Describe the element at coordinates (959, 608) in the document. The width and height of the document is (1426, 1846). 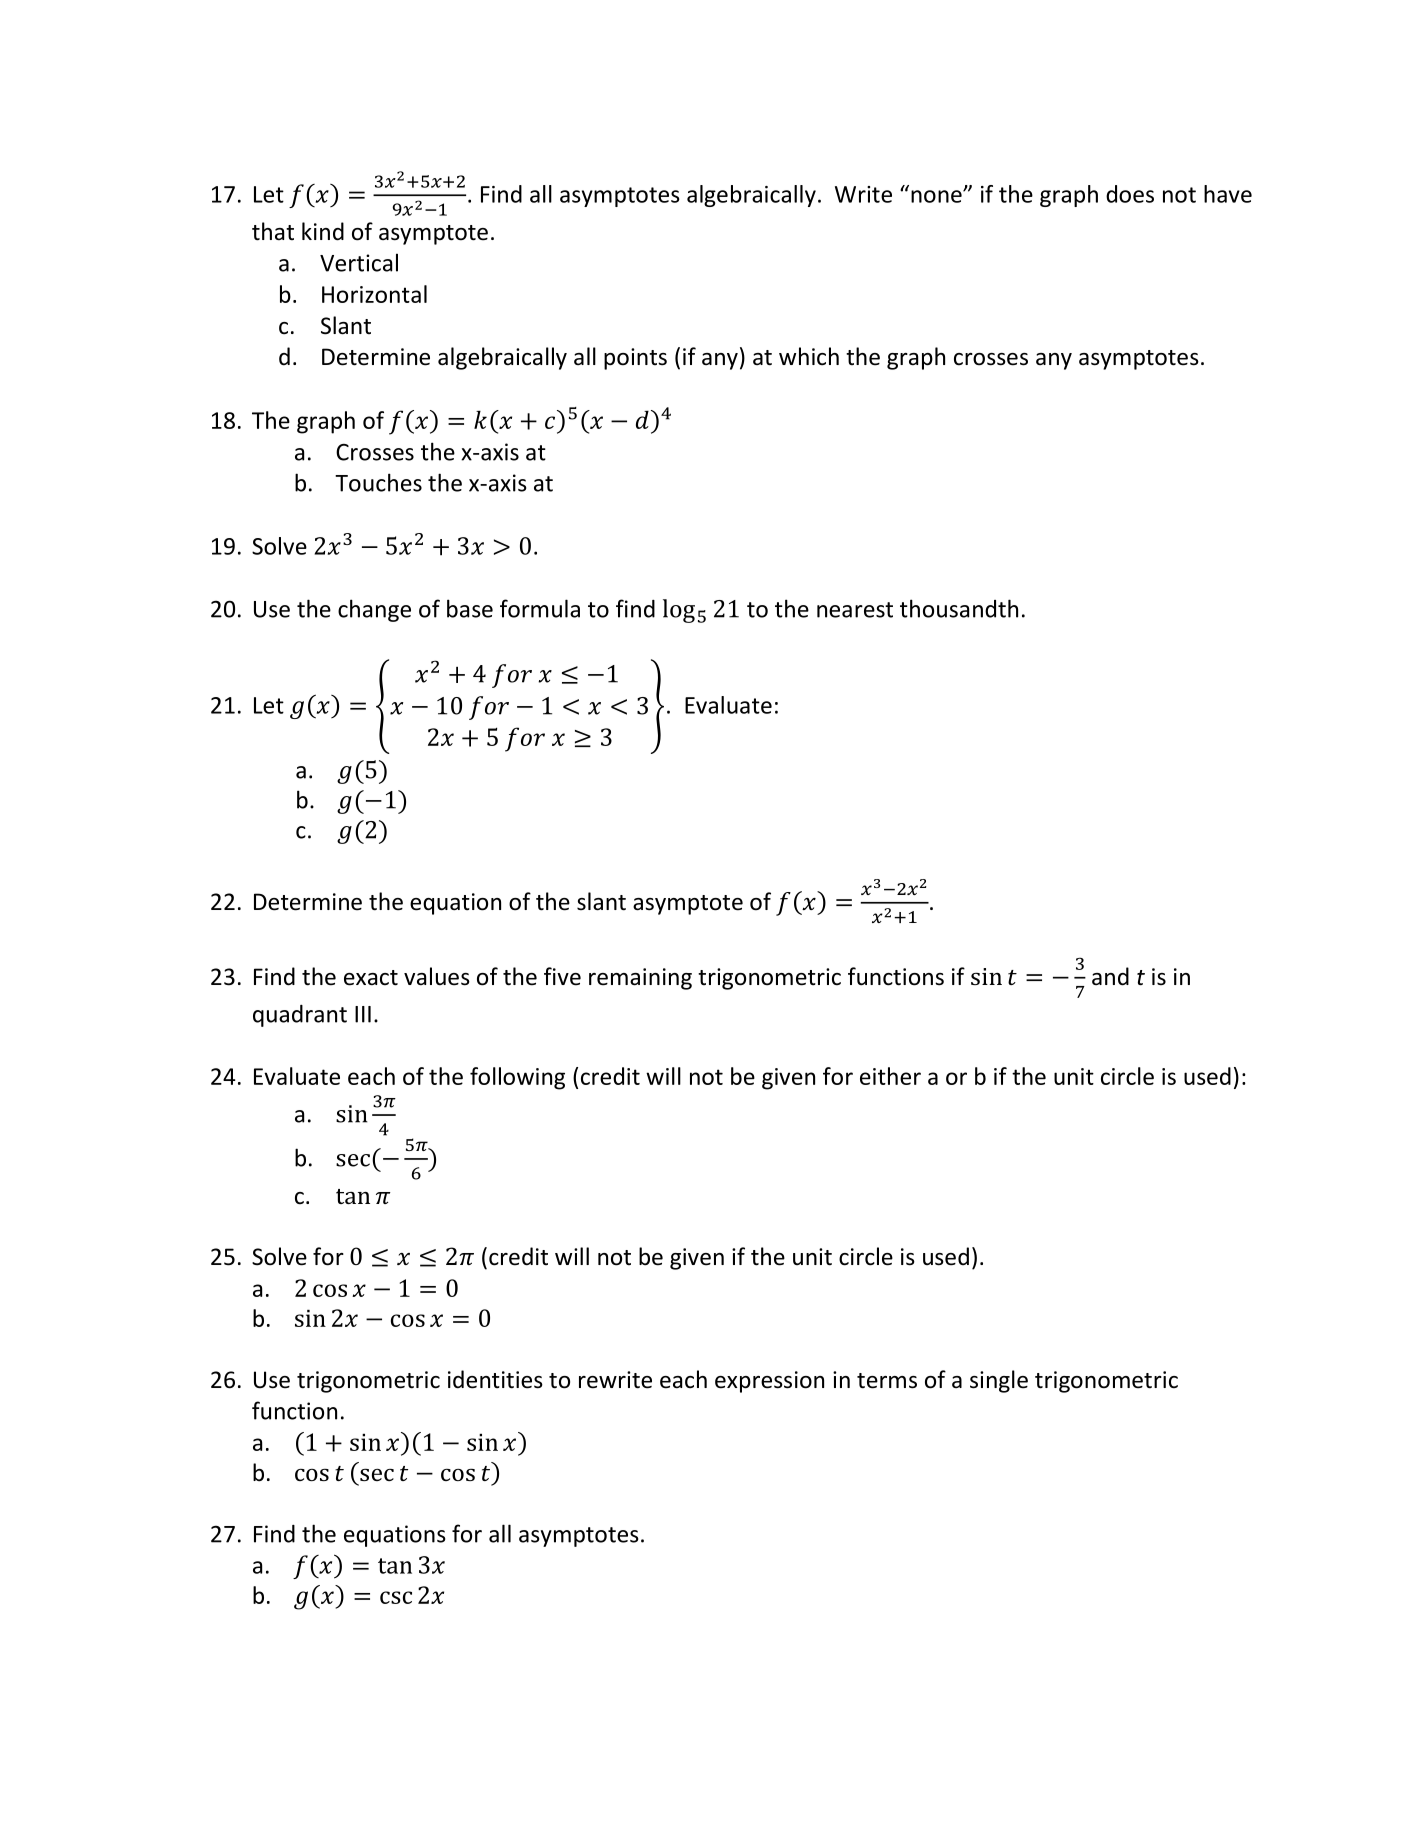
I see `thousandth` at that location.
